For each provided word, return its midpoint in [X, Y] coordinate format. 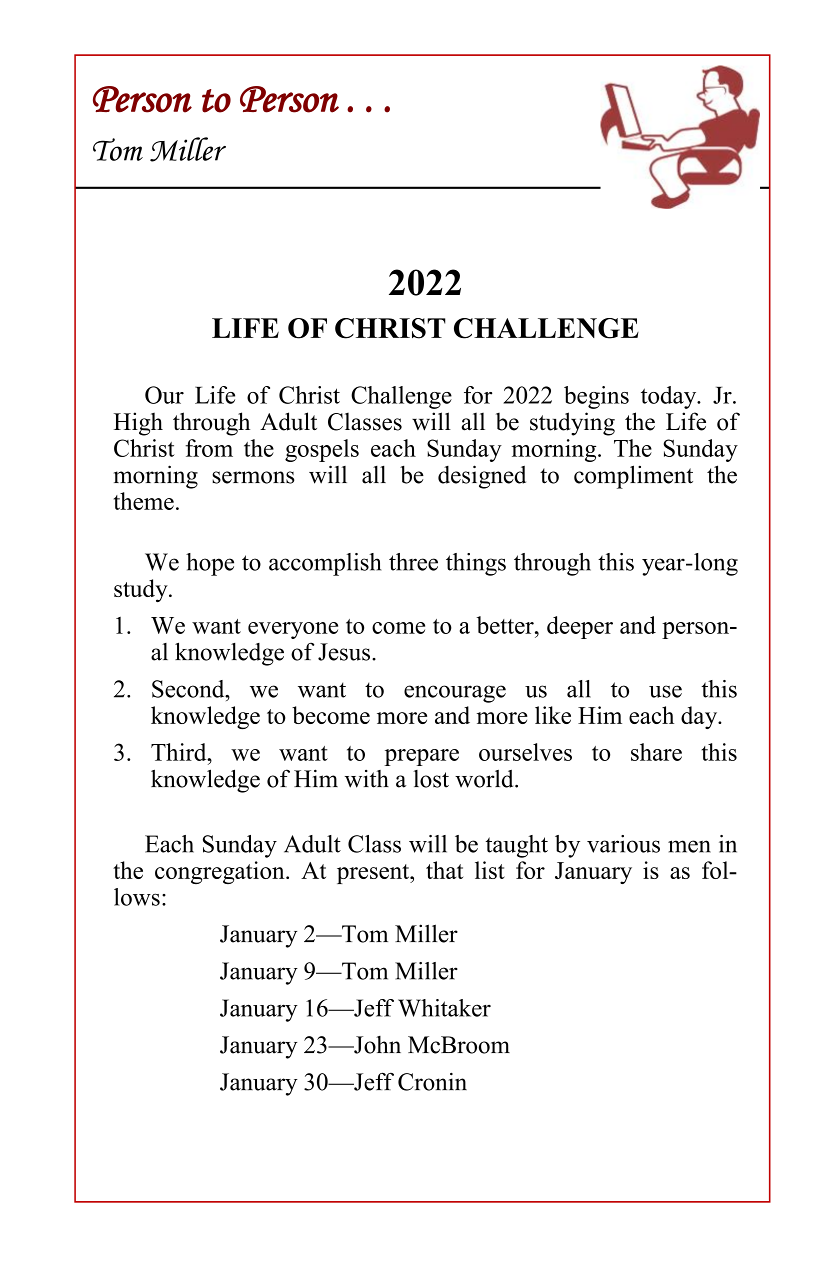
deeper [580, 627]
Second [189, 689]
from [209, 448]
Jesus [344, 652]
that [444, 870]
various [623, 844]
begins [596, 397]
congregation [221, 872]
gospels [322, 450]
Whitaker [444, 1008]
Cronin [432, 1082]
